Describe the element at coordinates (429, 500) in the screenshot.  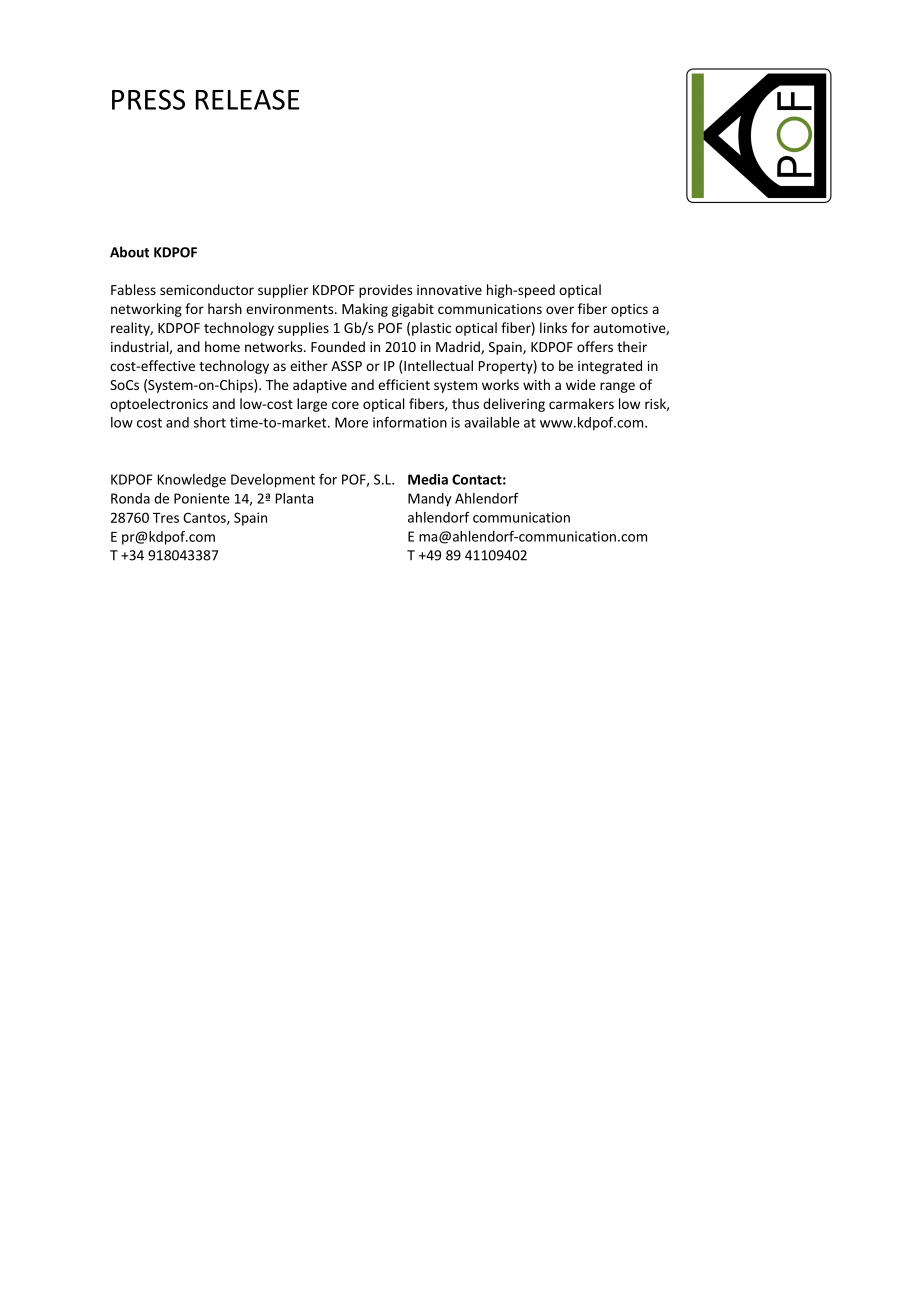
I see `Mandy` at that location.
